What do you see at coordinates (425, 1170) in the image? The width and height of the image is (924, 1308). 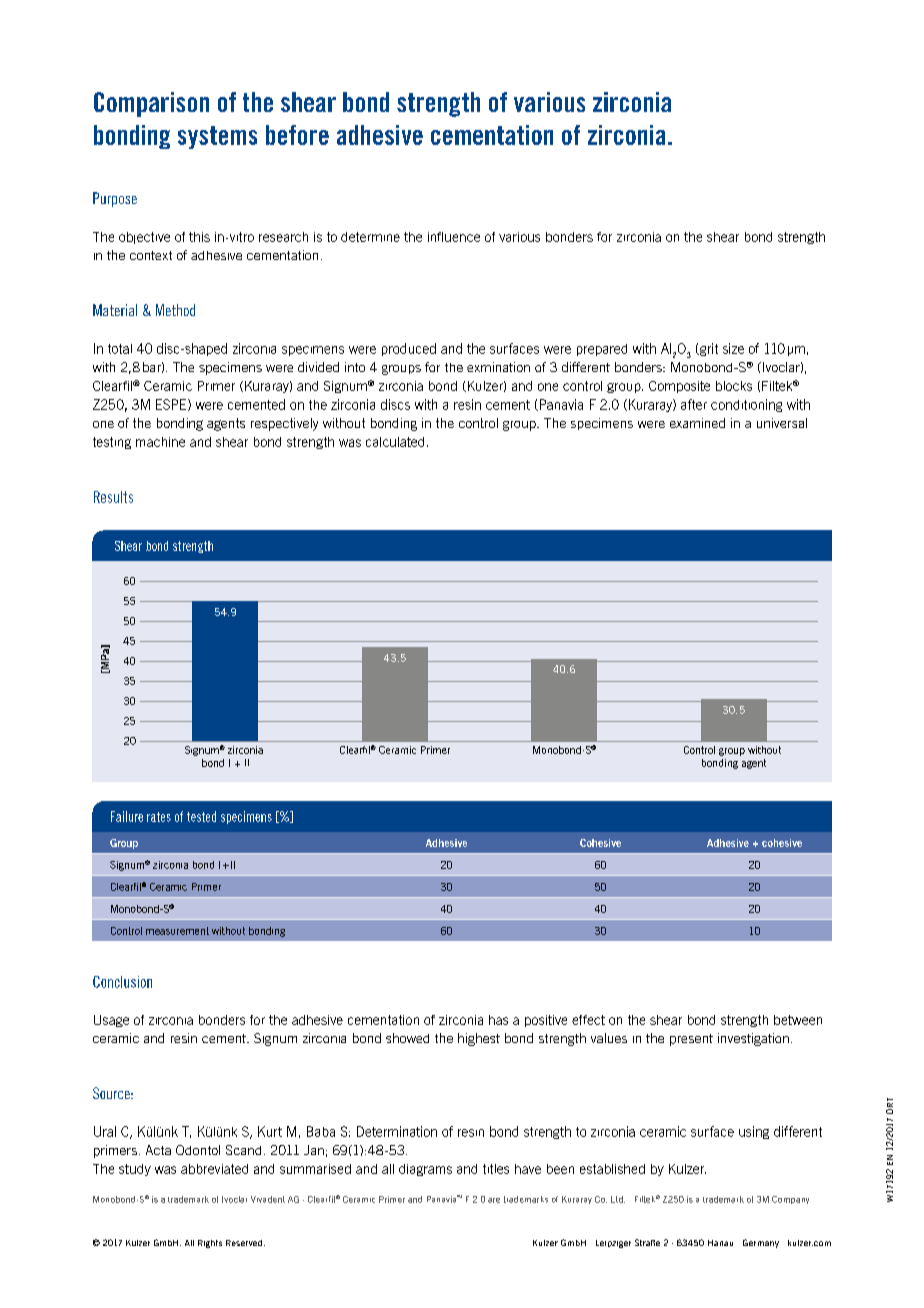 I see `diagrams` at bounding box center [425, 1170].
